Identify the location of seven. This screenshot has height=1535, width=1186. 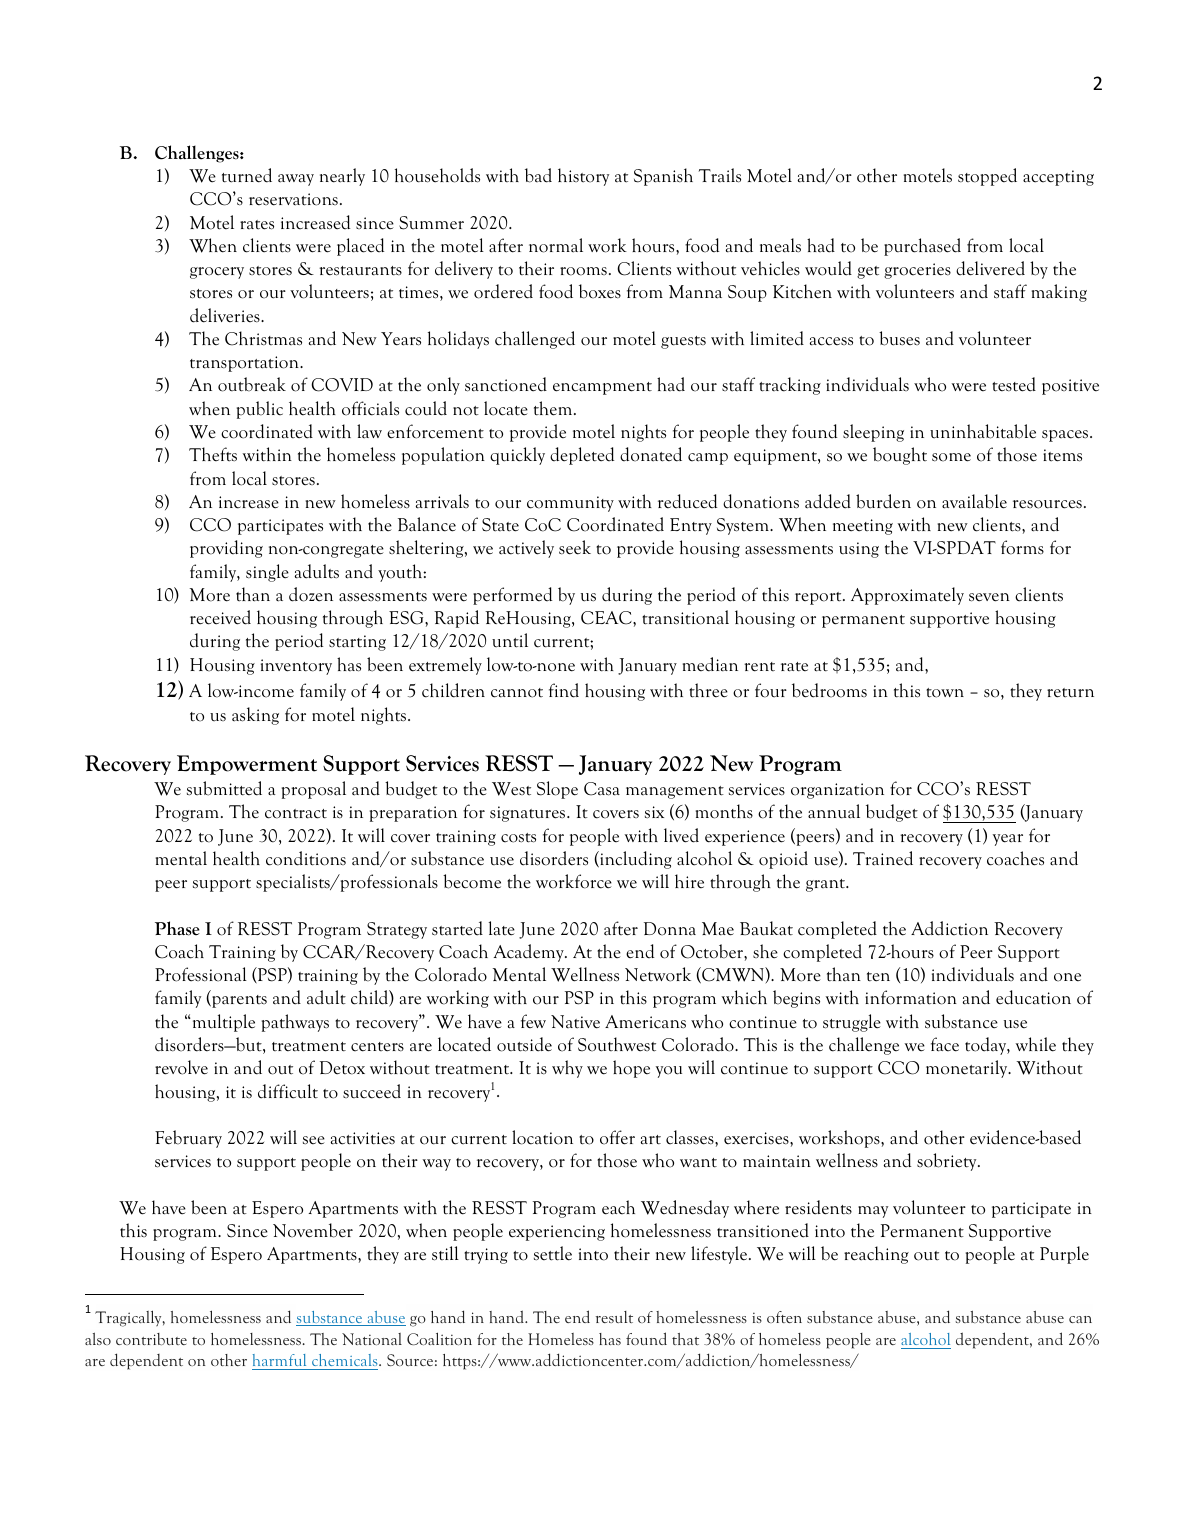
(989, 597).
